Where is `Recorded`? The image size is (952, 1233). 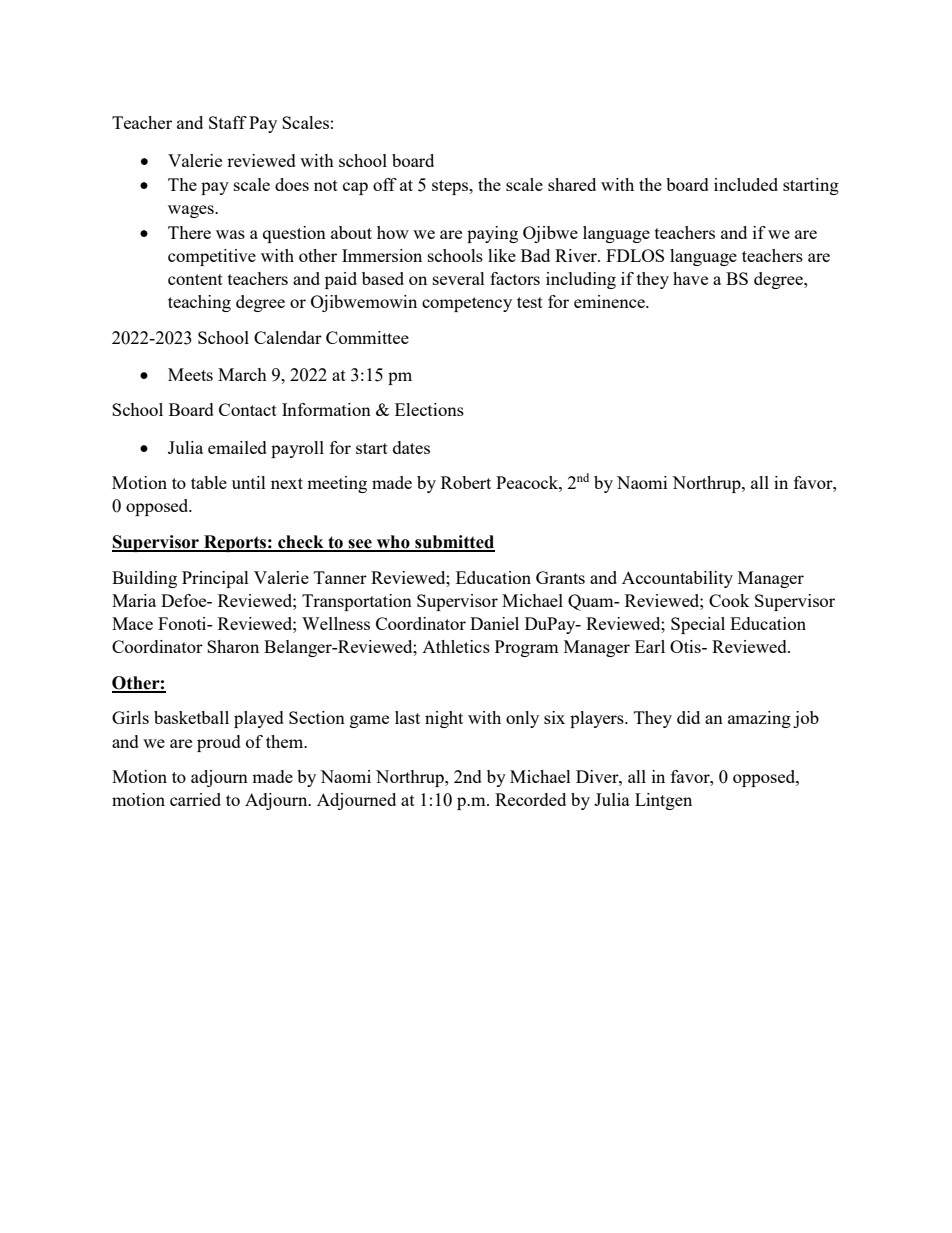
Recorded is located at coordinates (530, 799).
